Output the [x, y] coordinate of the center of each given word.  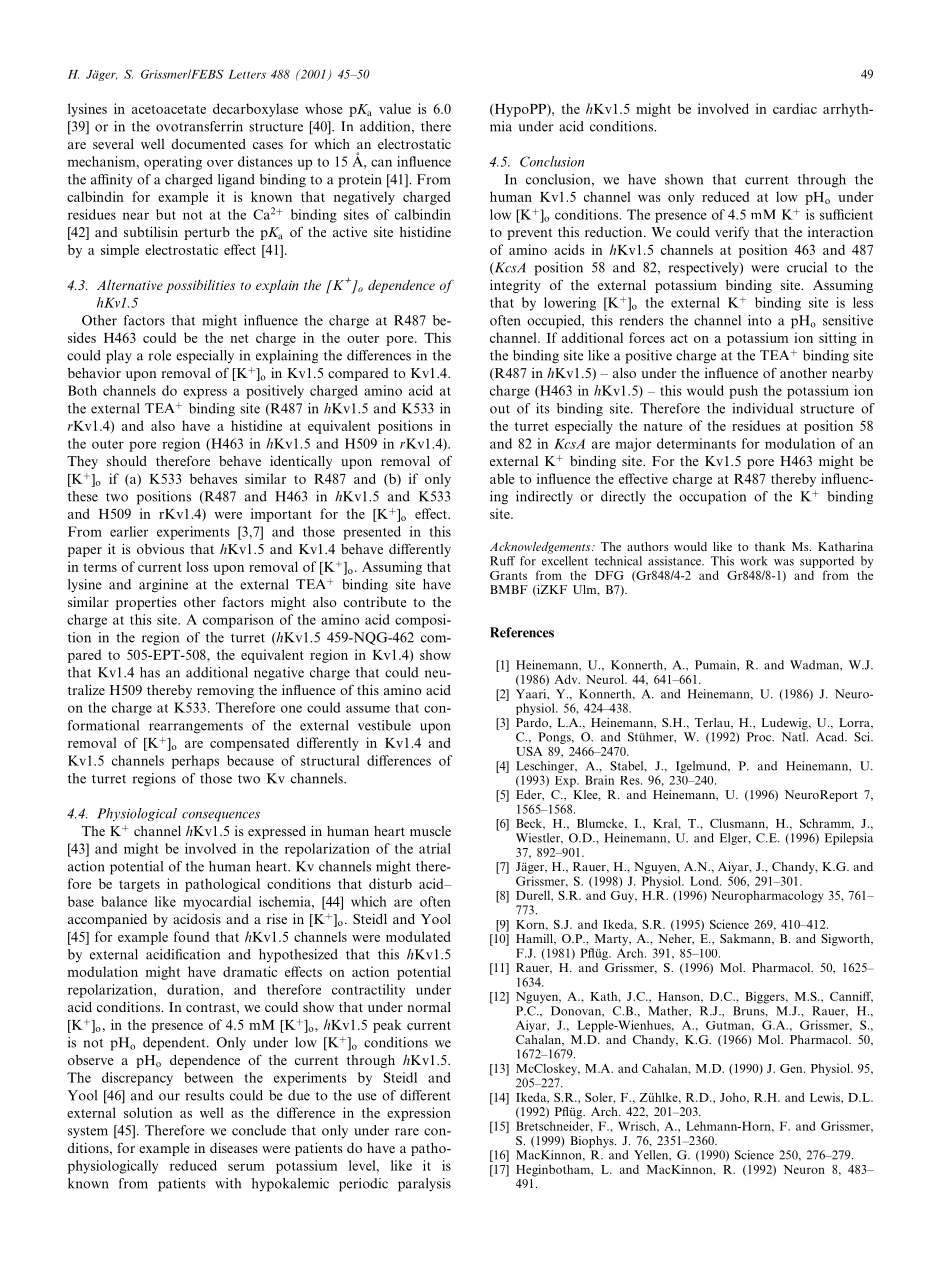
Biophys [593, 1142]
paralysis [424, 1185]
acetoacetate [169, 109]
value [395, 108]
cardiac [795, 108]
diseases [234, 1147]
